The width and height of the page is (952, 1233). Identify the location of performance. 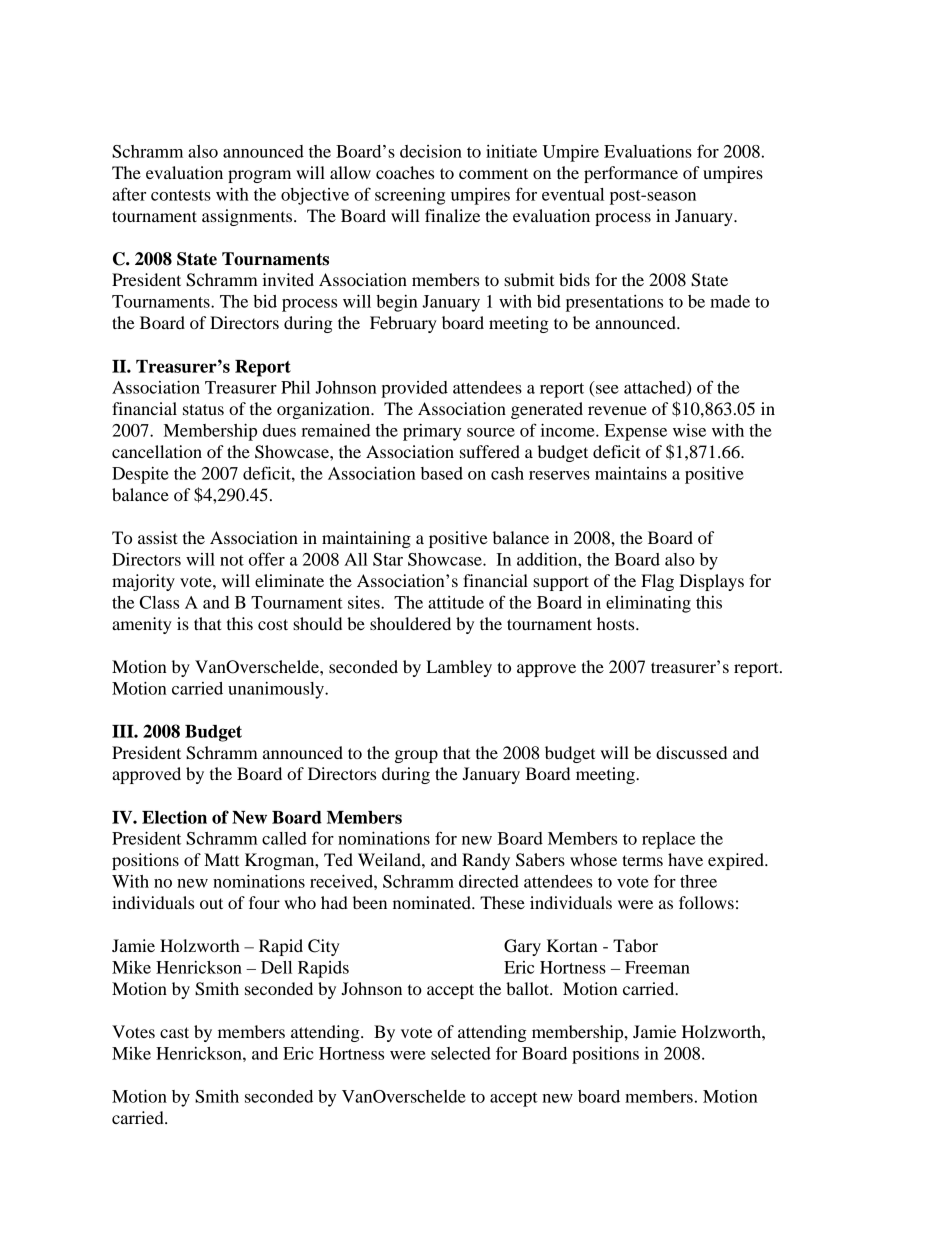
(631, 174).
